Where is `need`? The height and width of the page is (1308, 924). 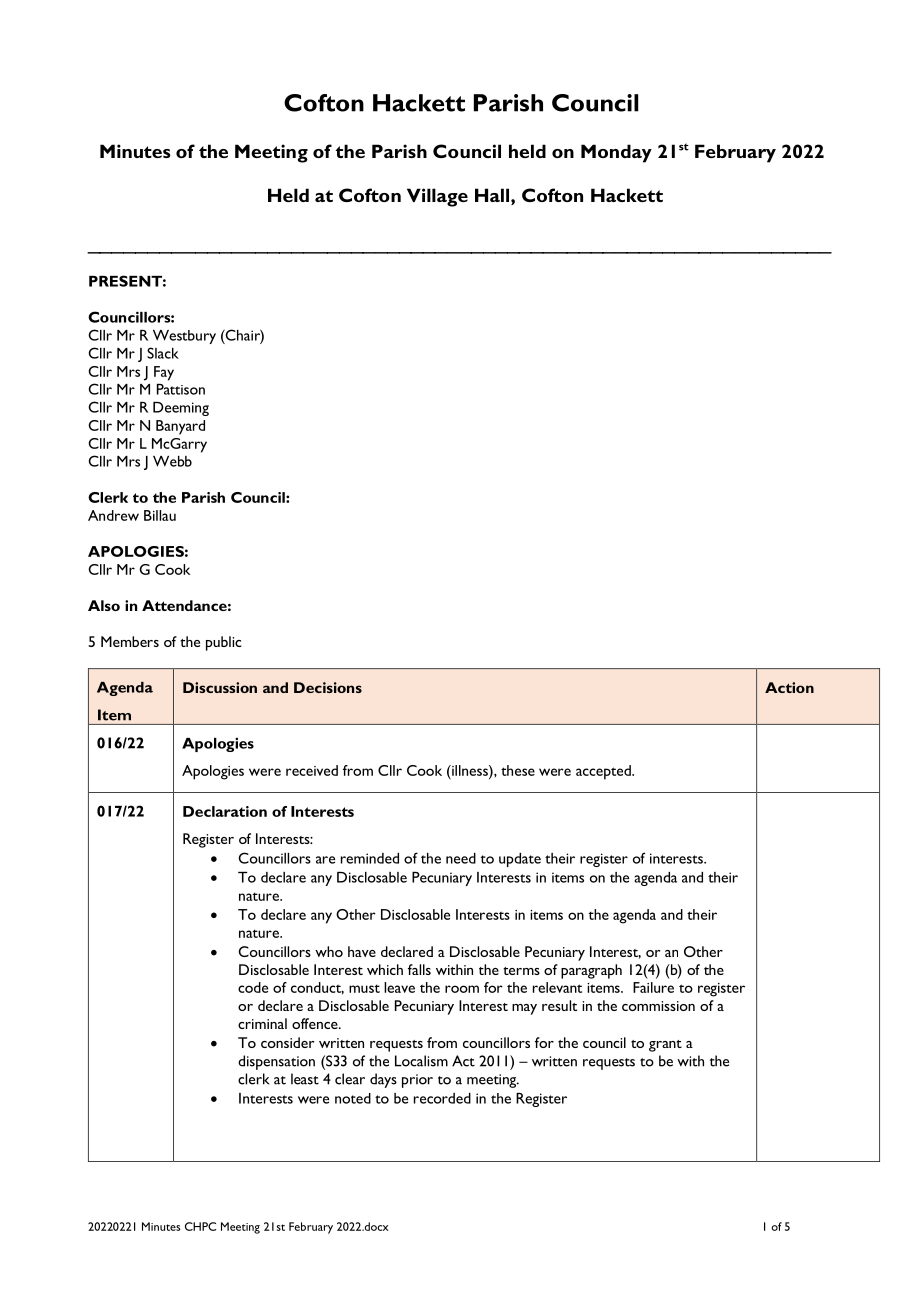
need is located at coordinates (461, 858).
